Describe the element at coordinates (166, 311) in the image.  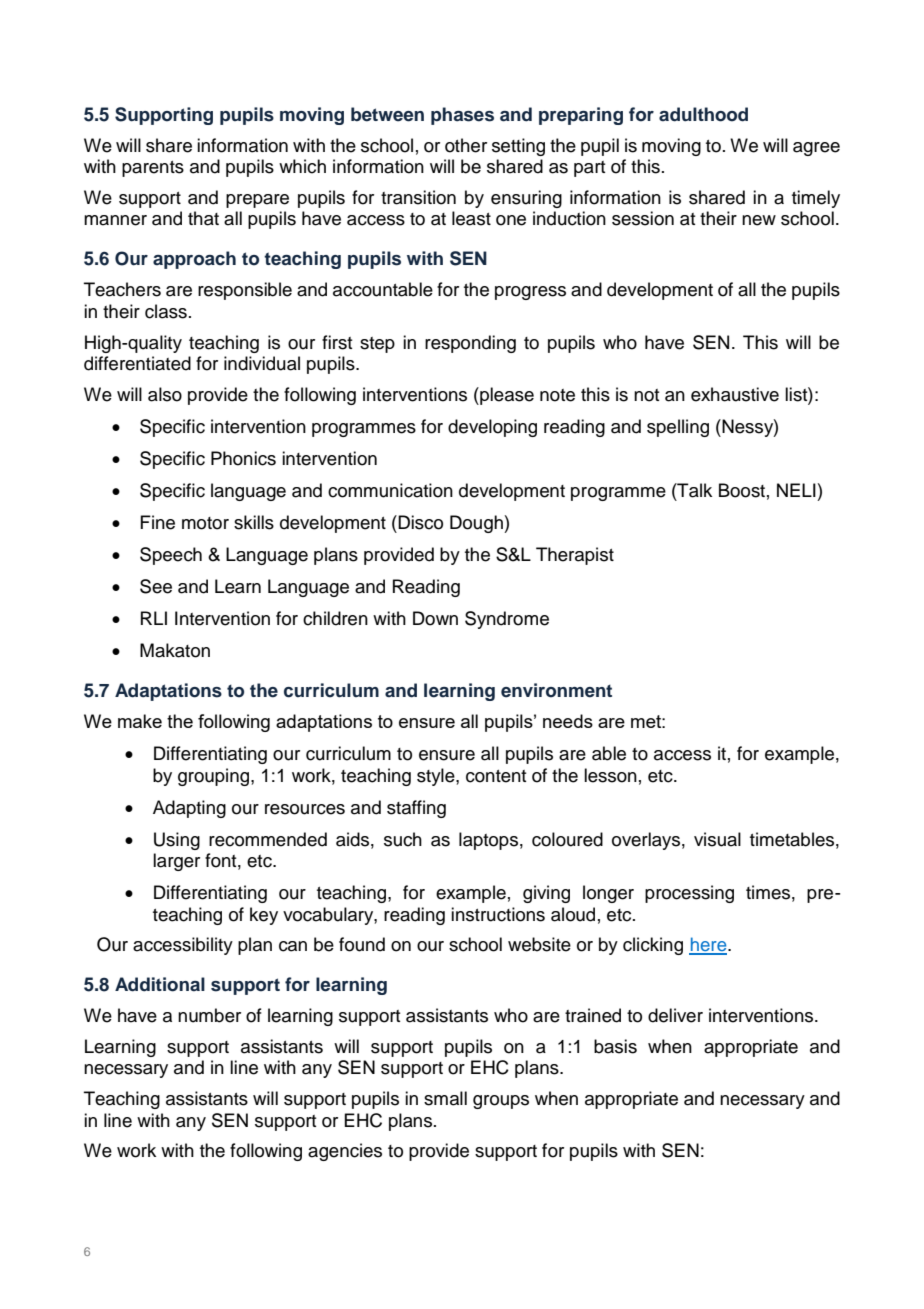
I see `class` at that location.
